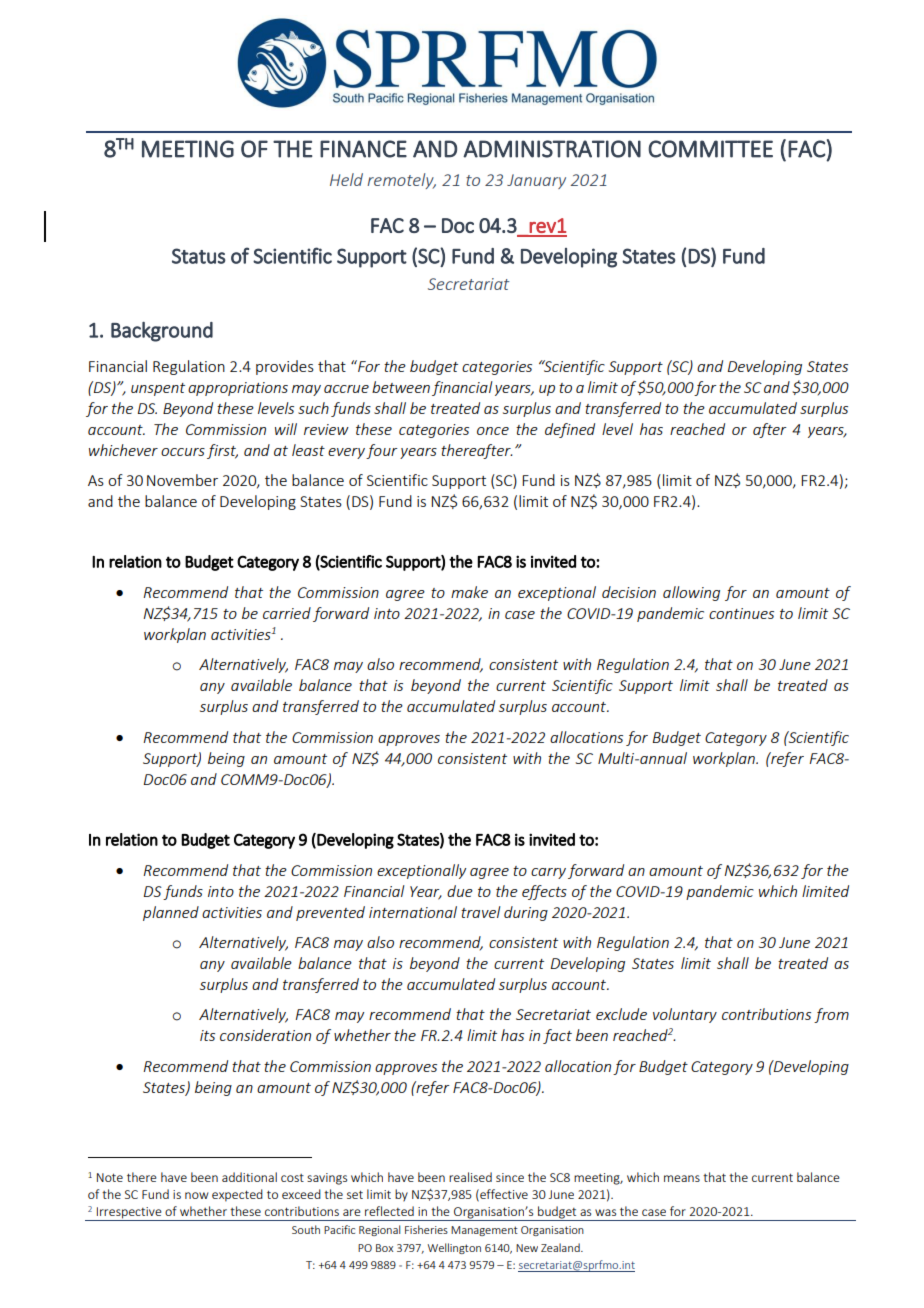  Describe the element at coordinates (199, 256) in the page. I see `Status` at that location.
